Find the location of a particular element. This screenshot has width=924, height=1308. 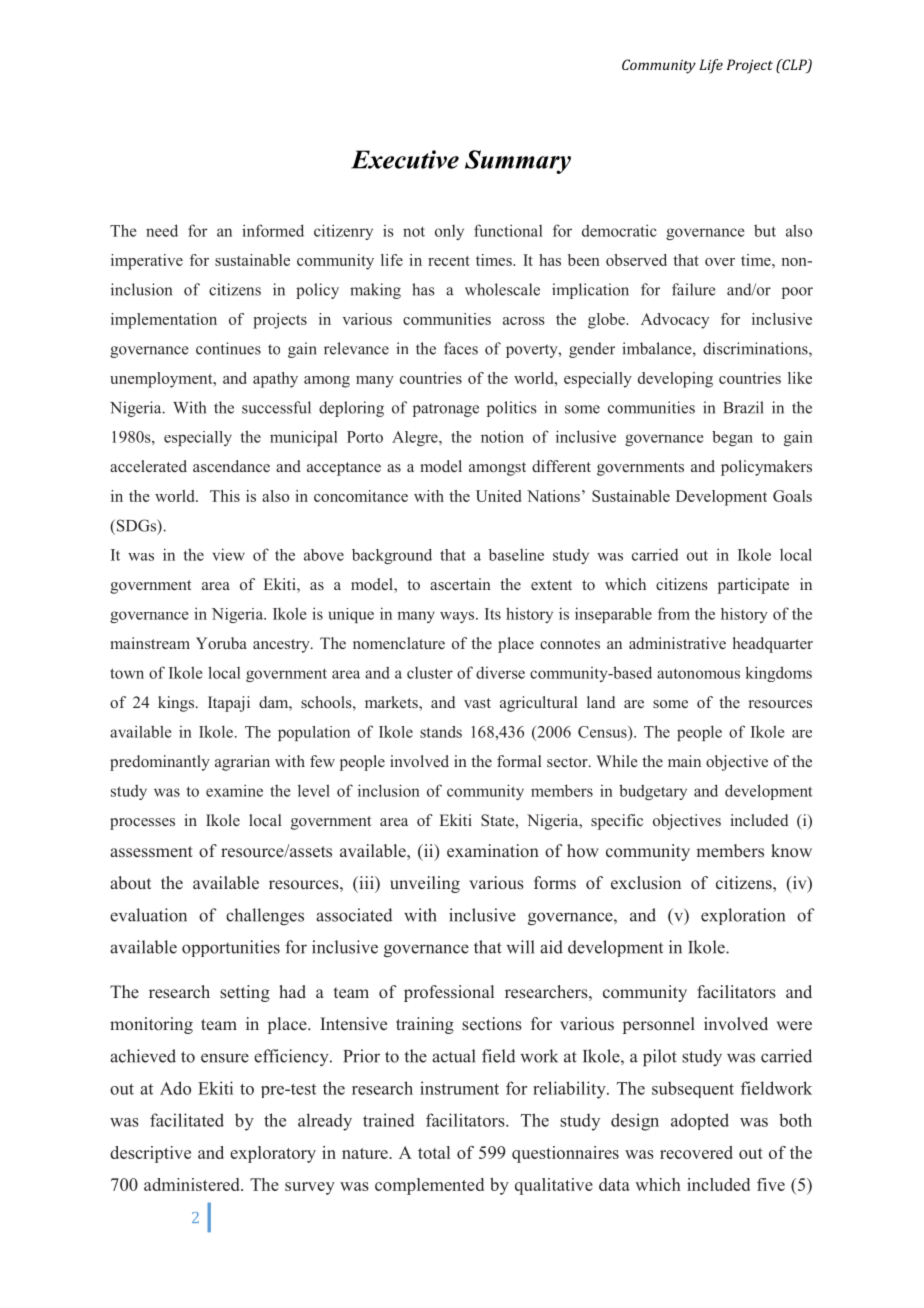

patronage is located at coordinates (446, 410).
